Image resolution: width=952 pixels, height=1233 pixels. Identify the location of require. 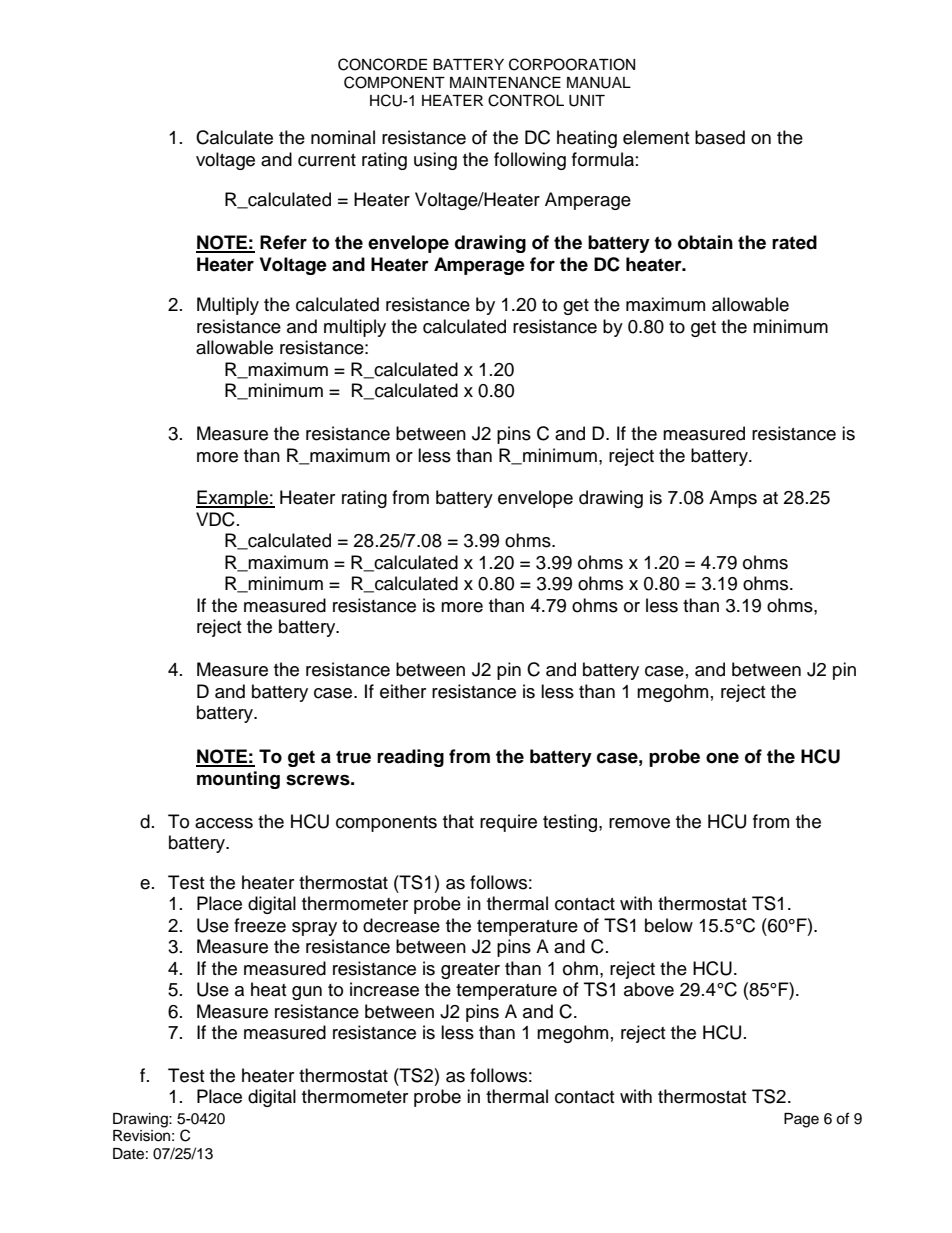
(508, 823).
